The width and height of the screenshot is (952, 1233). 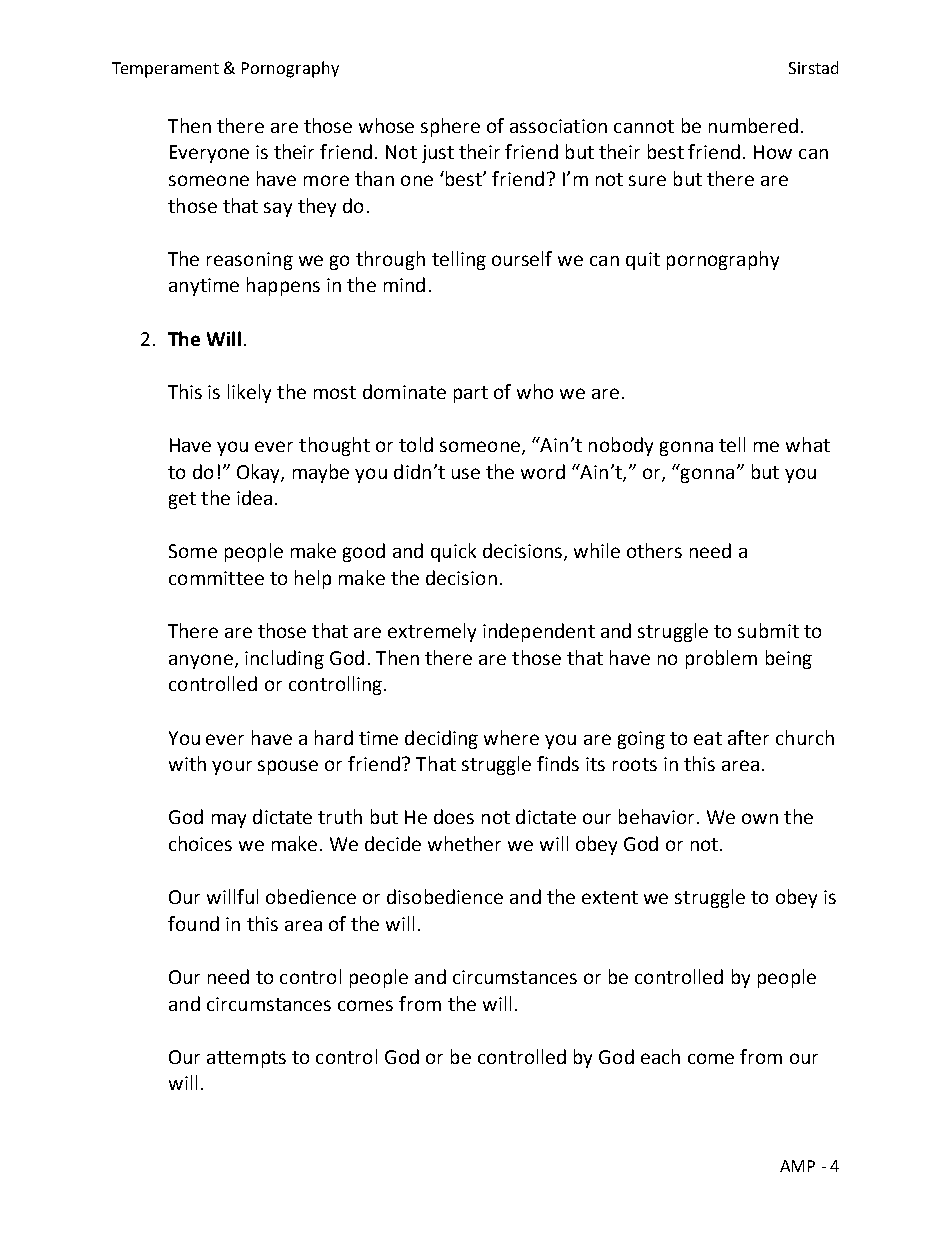 What do you see at coordinates (246, 1059) in the screenshot?
I see `attempts` at bounding box center [246, 1059].
